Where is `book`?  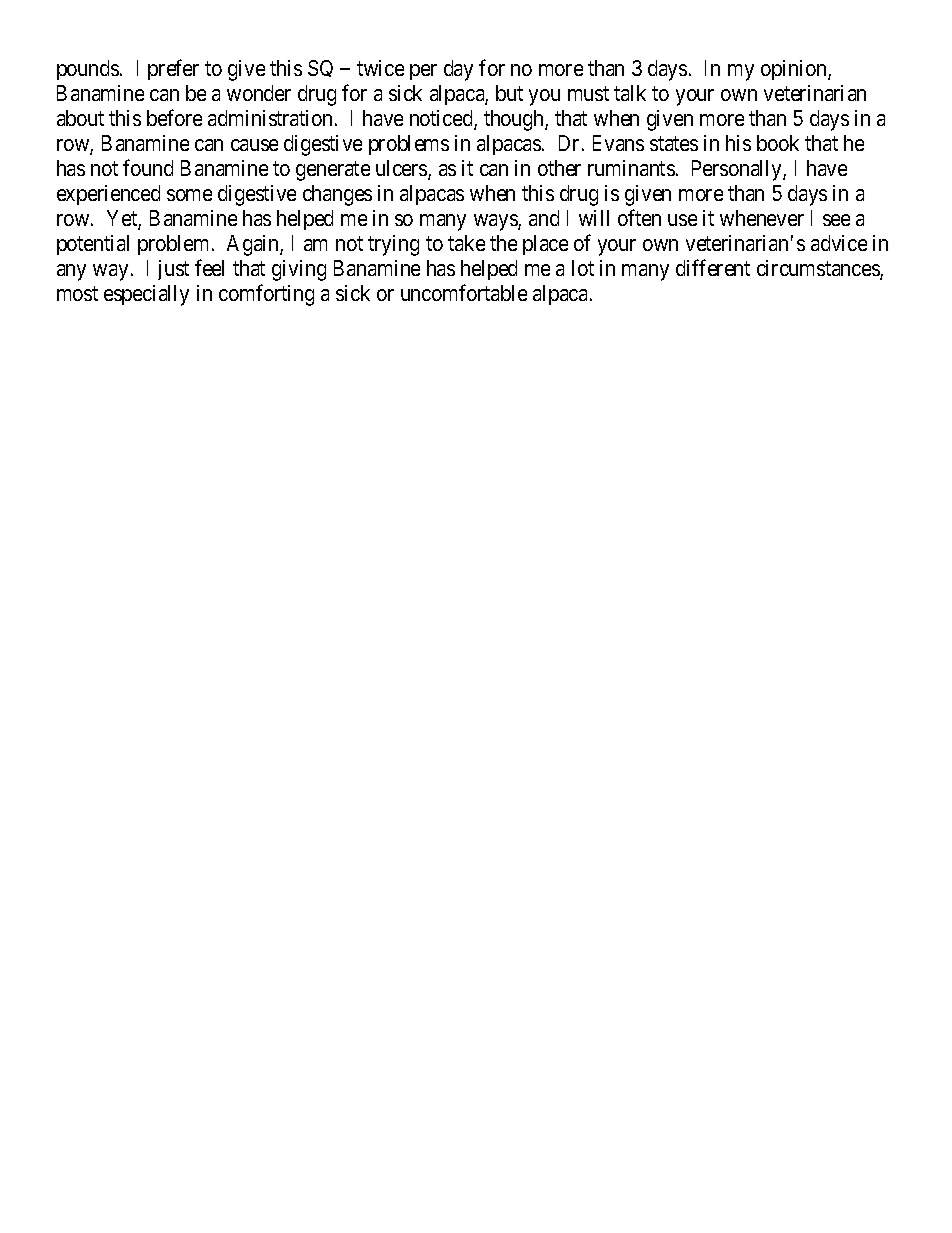
book is located at coordinates (778, 143).
